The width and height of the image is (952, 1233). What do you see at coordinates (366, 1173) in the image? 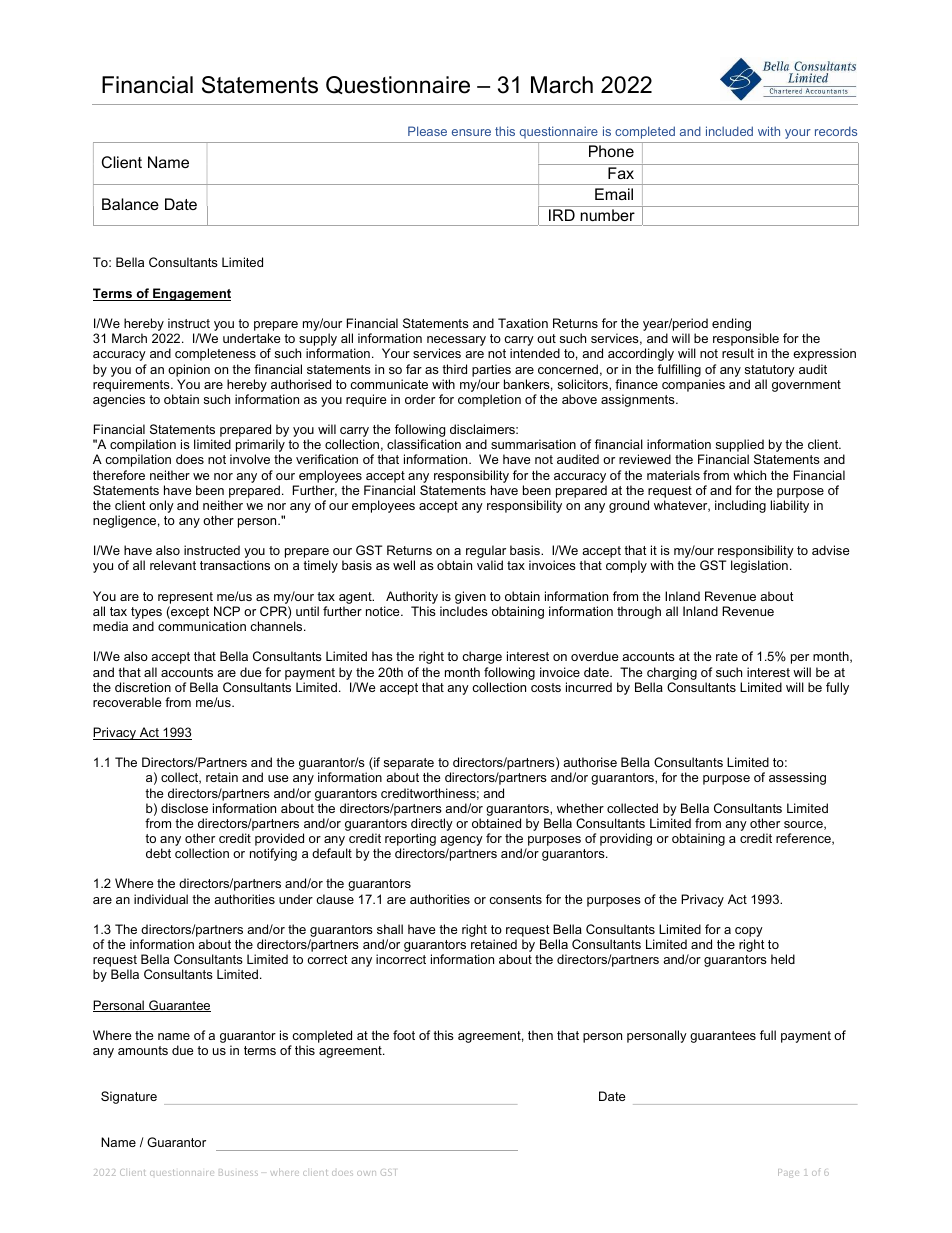
I see `own` at bounding box center [366, 1173].
